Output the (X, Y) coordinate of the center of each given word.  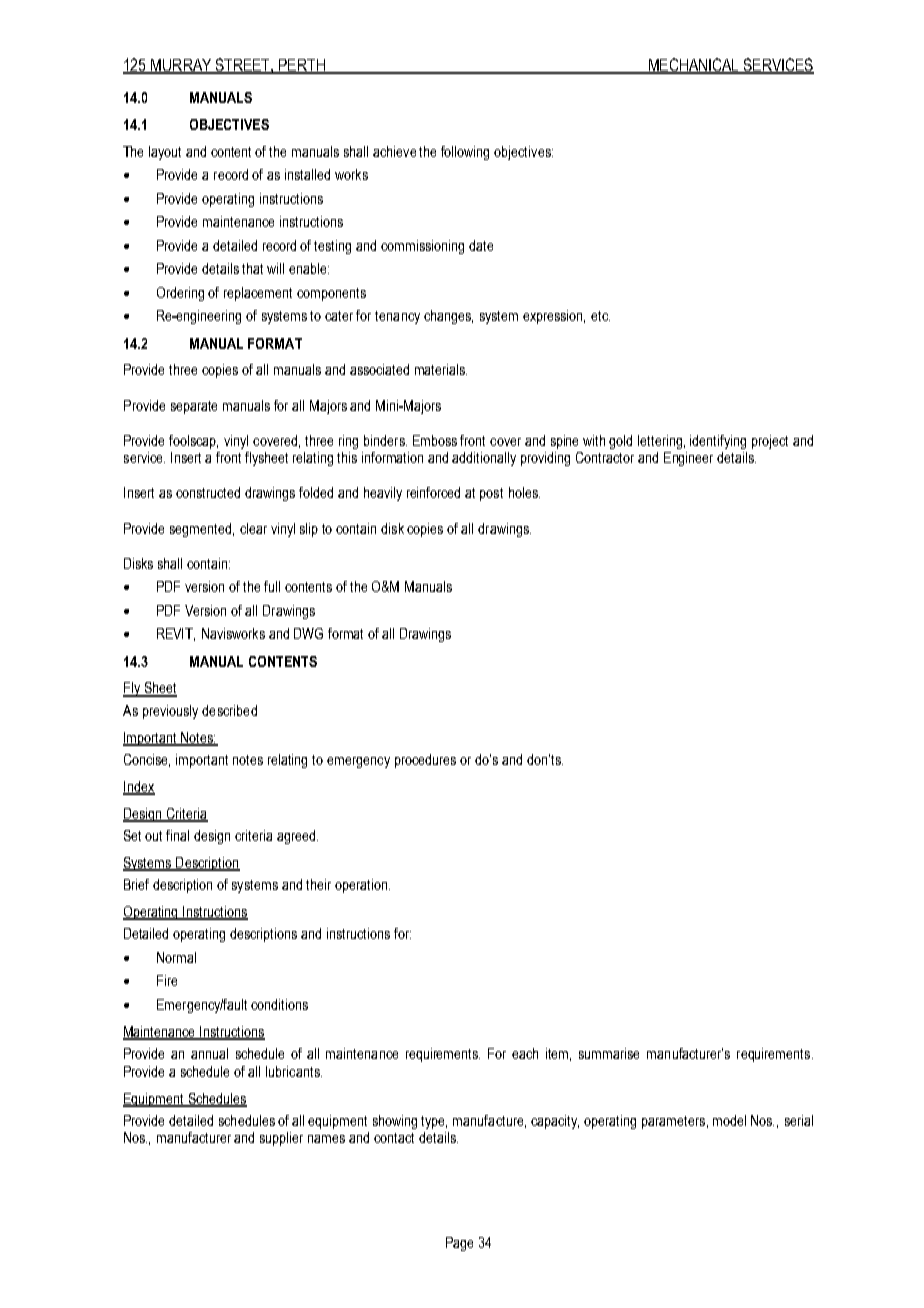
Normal (176, 957)
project (770, 442)
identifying (718, 442)
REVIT (176, 634)
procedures (425, 761)
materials (441, 369)
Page (459, 1244)
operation (362, 886)
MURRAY (181, 66)
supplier (281, 1139)
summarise (609, 1053)
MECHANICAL (693, 65)
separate (194, 407)
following (465, 153)
